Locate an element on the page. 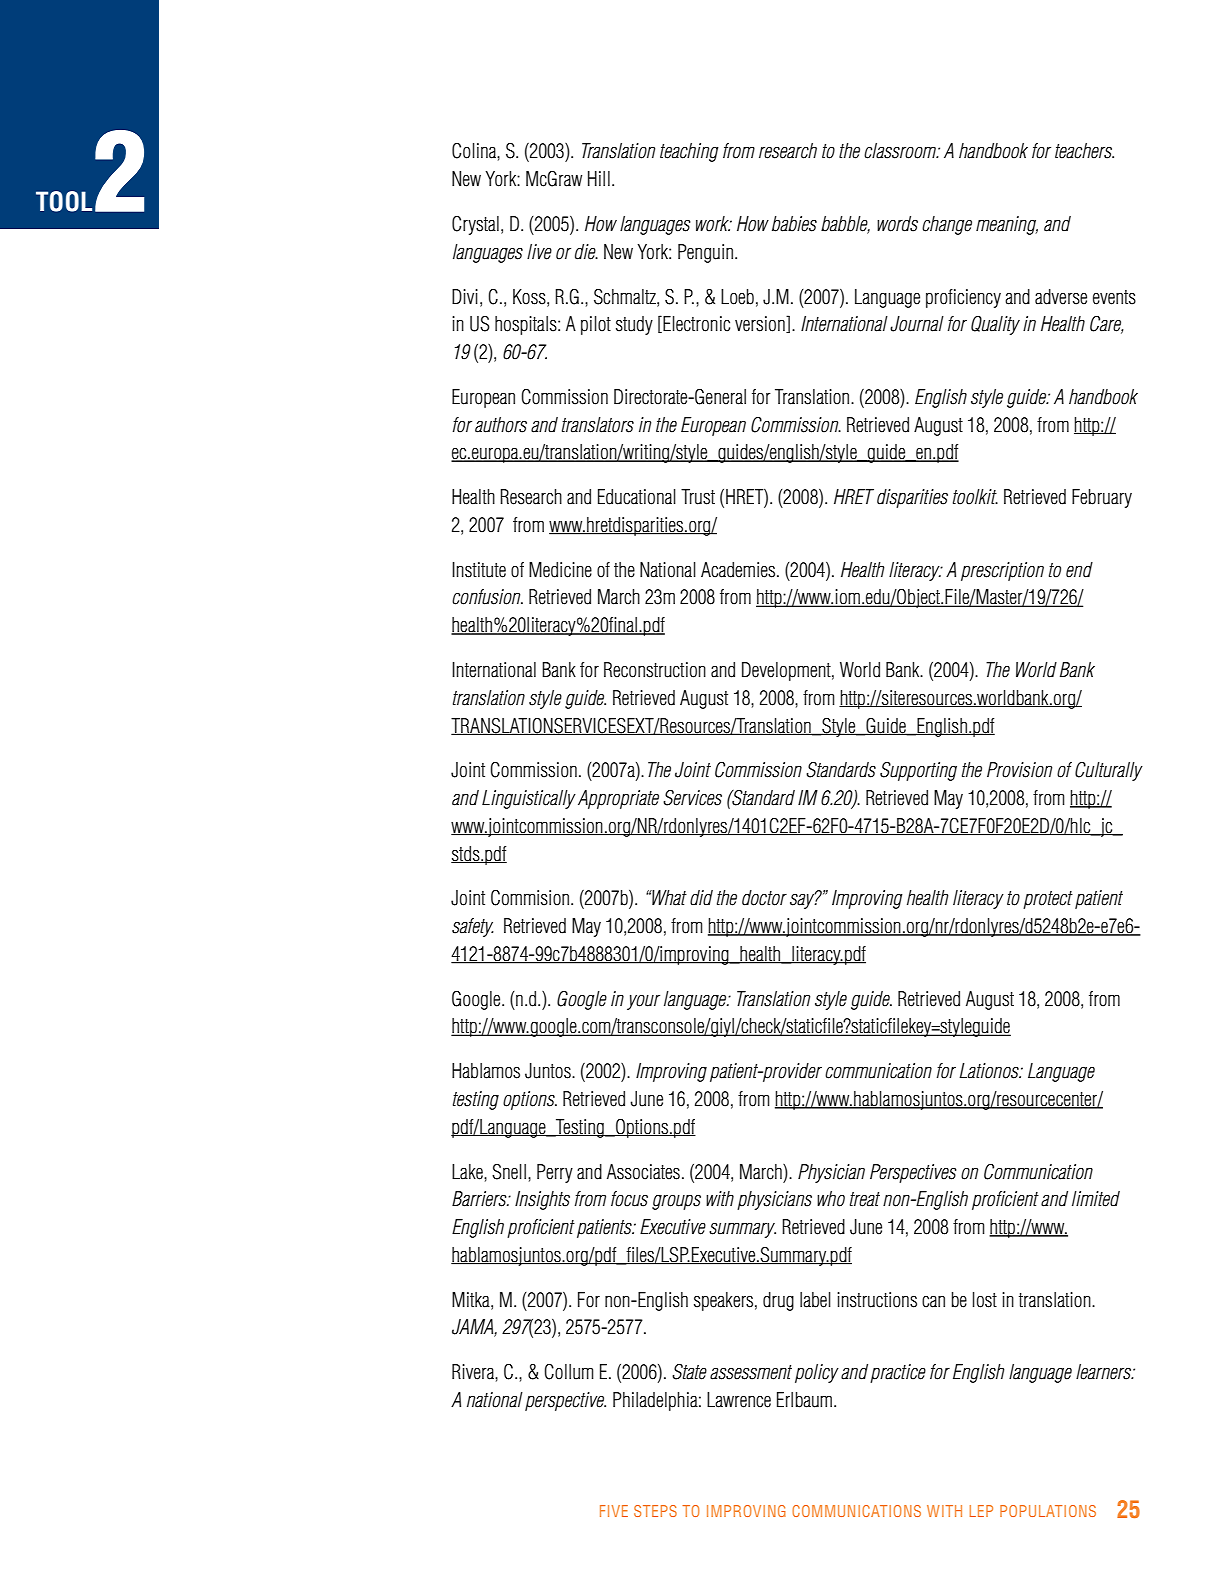 Image resolution: width=1212 pixels, height=1569 pixels. meaning is located at coordinates (1007, 225).
